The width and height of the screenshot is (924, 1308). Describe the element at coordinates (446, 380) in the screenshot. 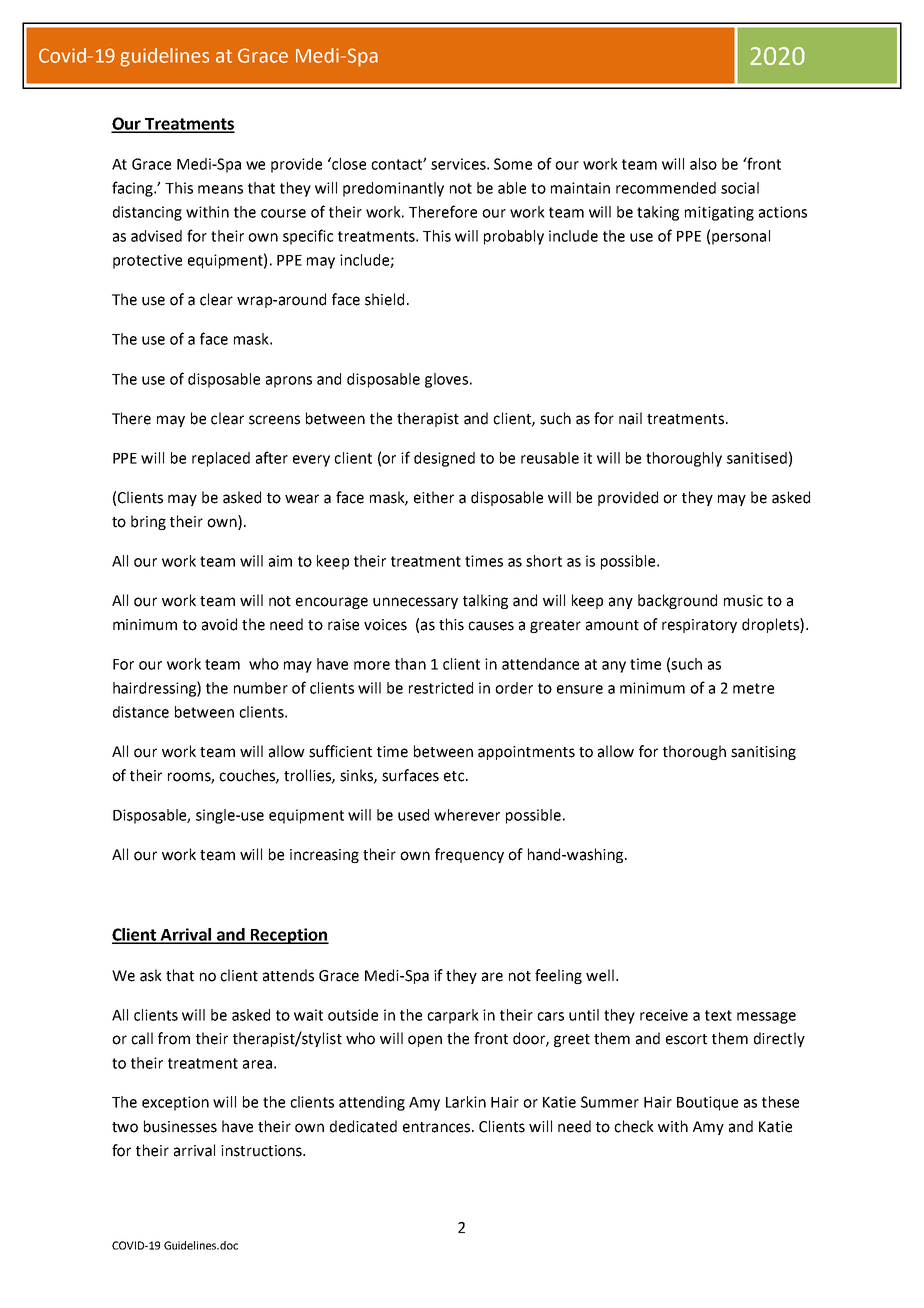

I see `gloves` at that location.
